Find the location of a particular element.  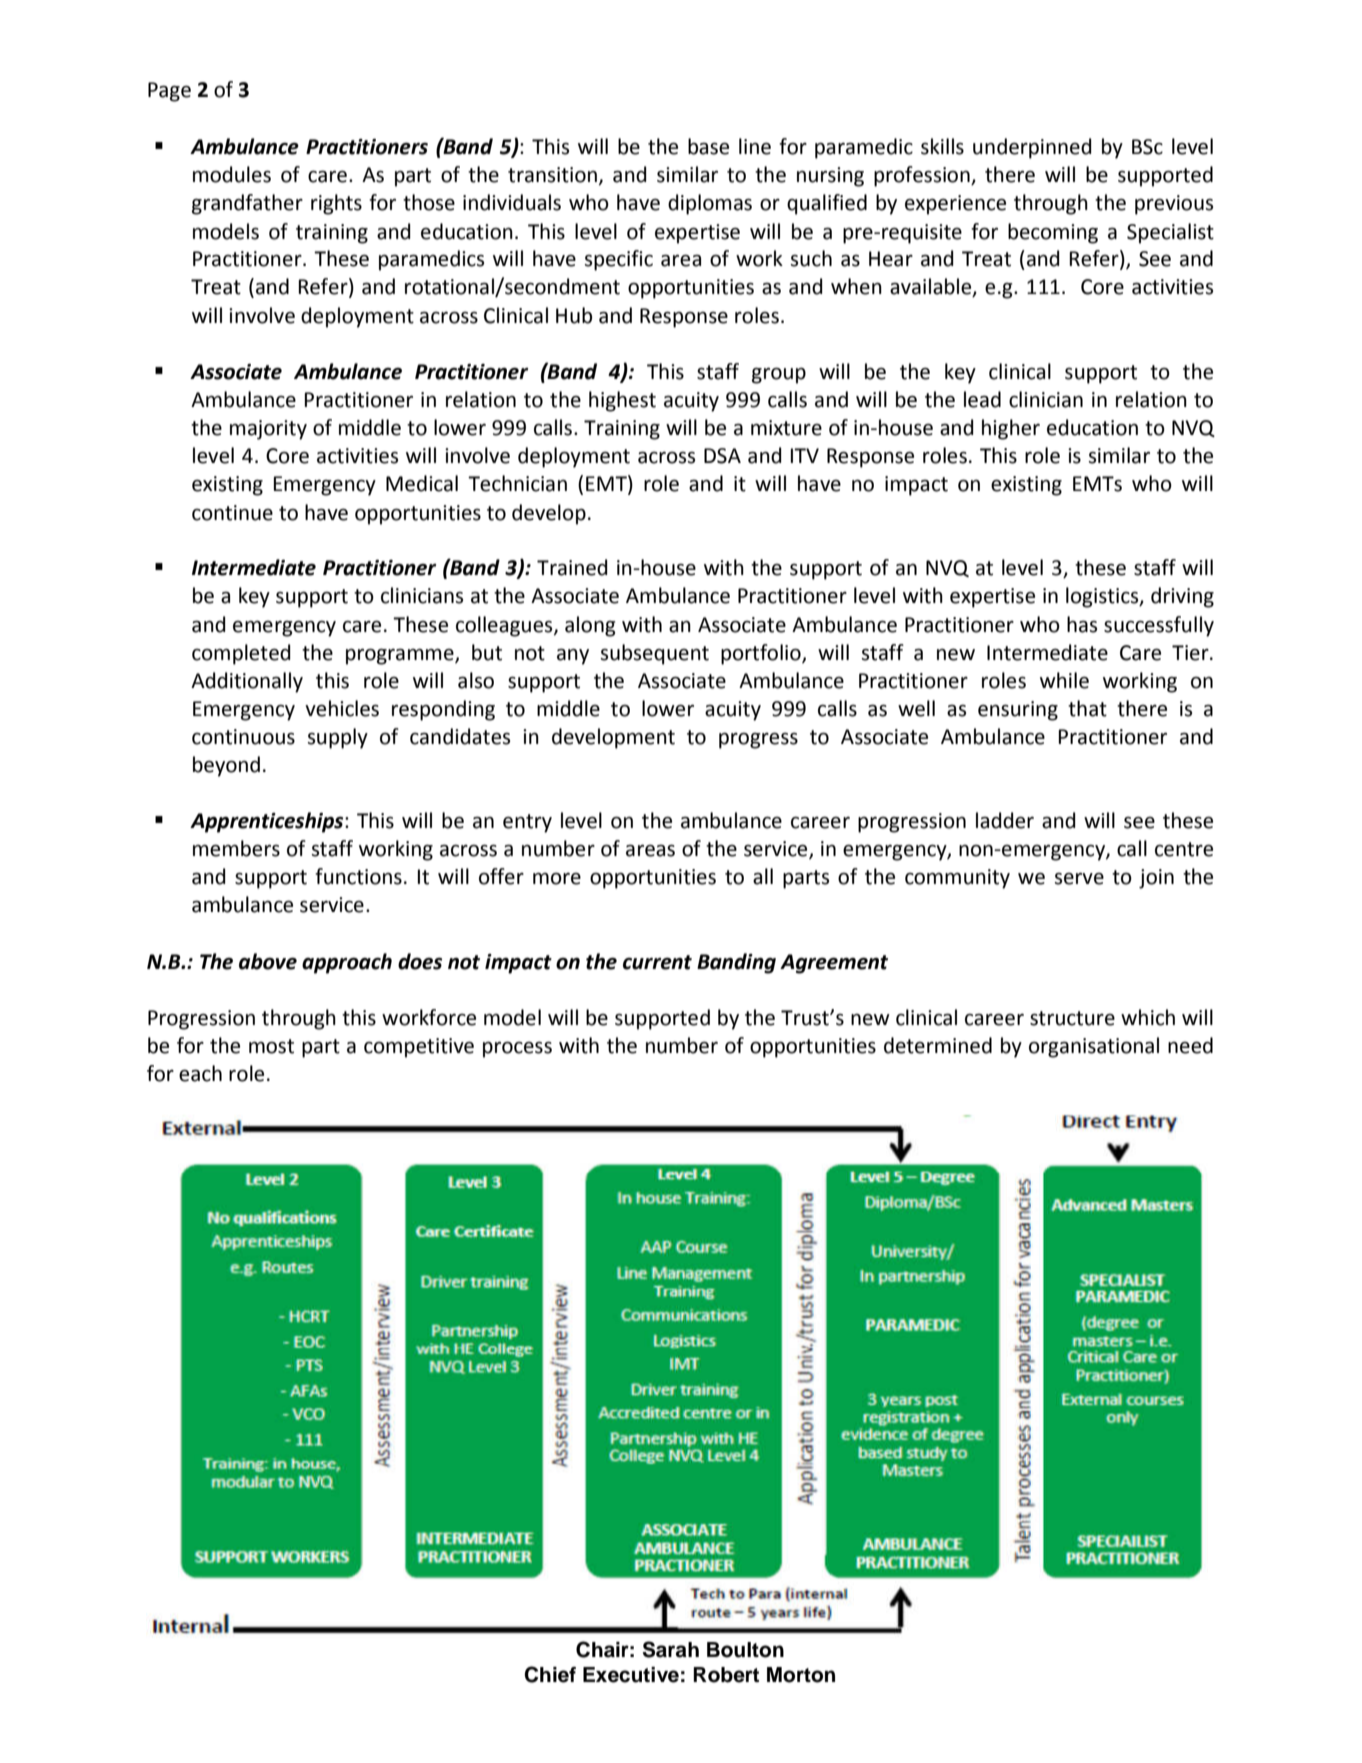

Morton is located at coordinates (801, 1675).
